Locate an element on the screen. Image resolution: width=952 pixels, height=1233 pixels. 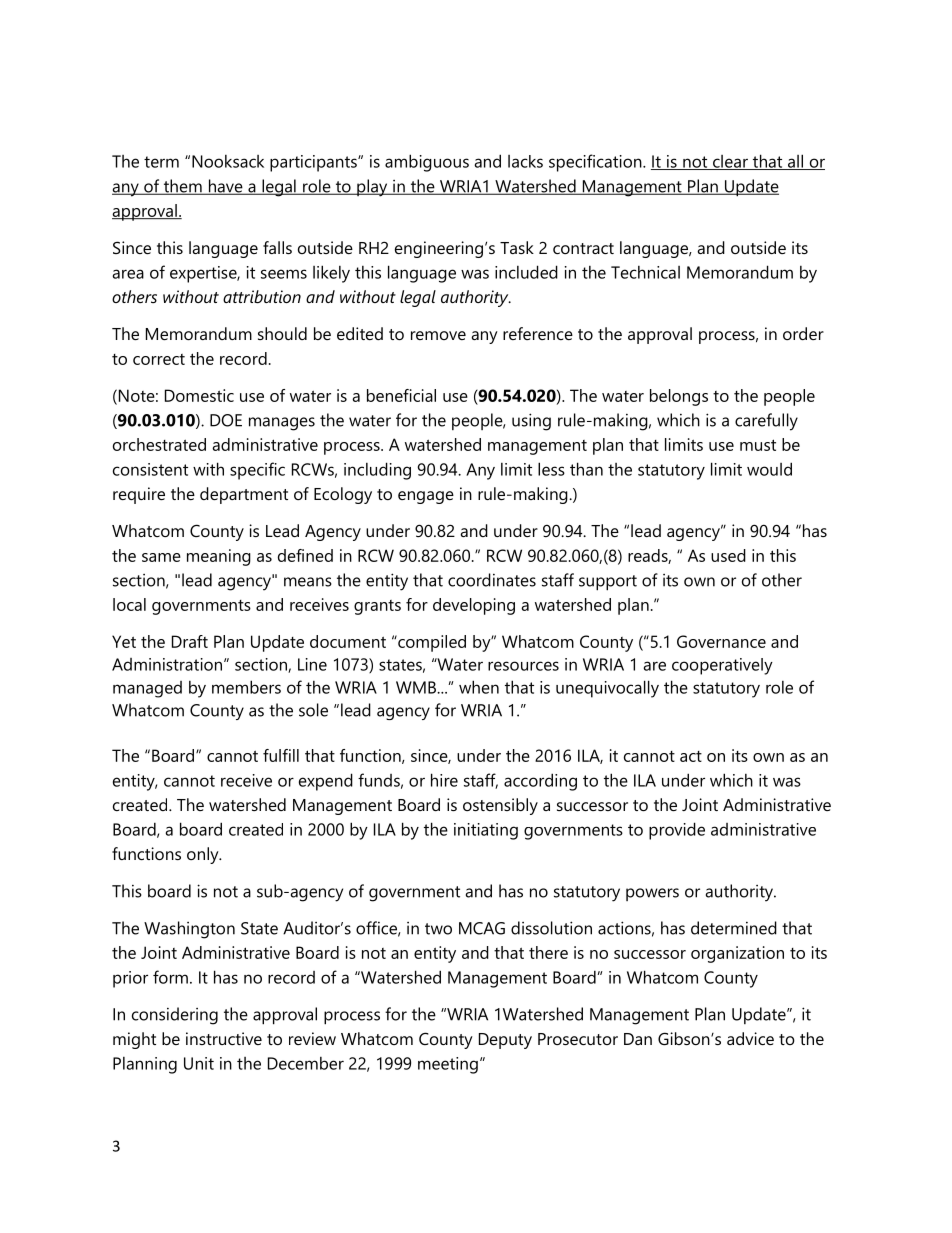
department is located at coordinates (244, 495).
